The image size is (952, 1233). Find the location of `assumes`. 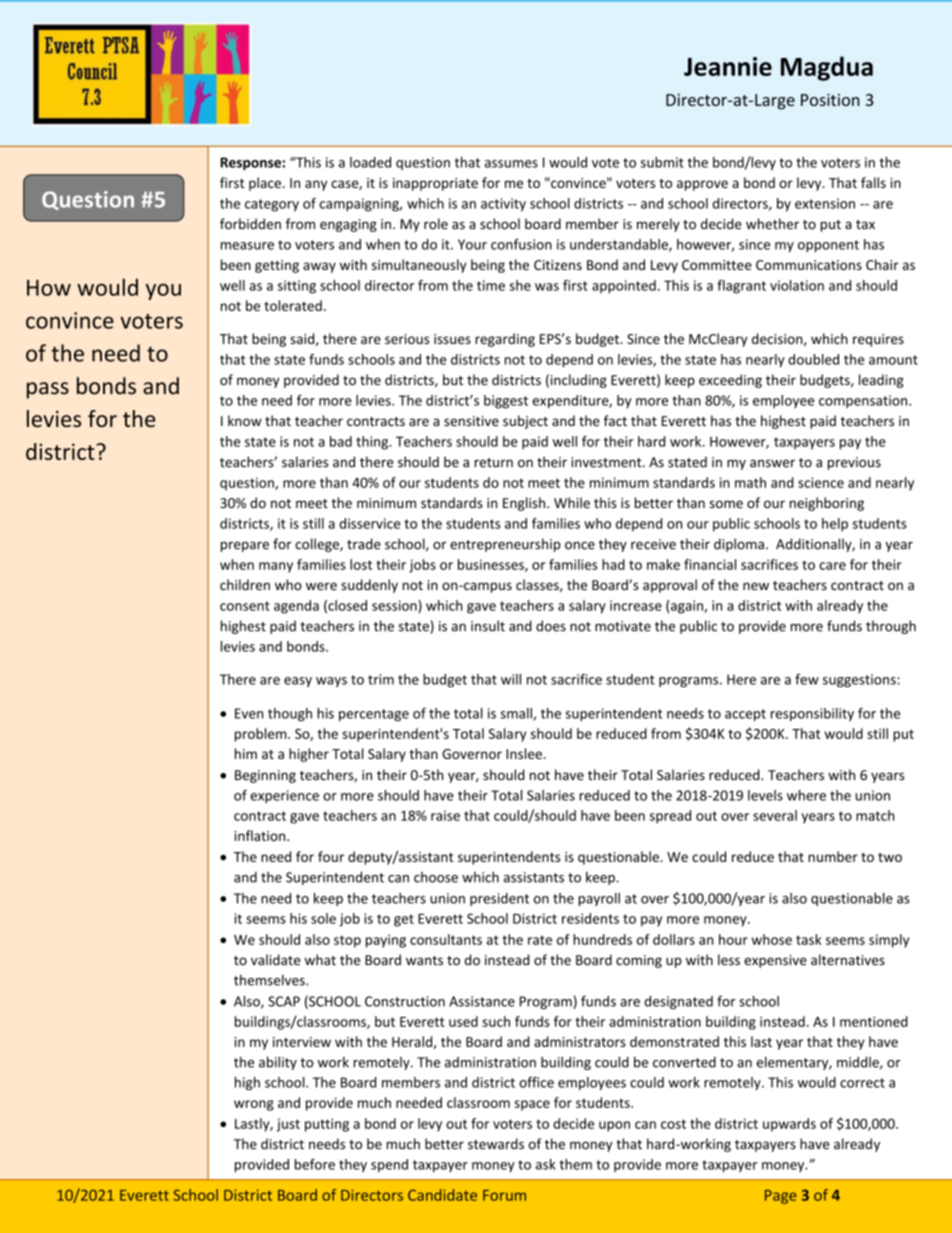

assumes is located at coordinates (511, 164).
